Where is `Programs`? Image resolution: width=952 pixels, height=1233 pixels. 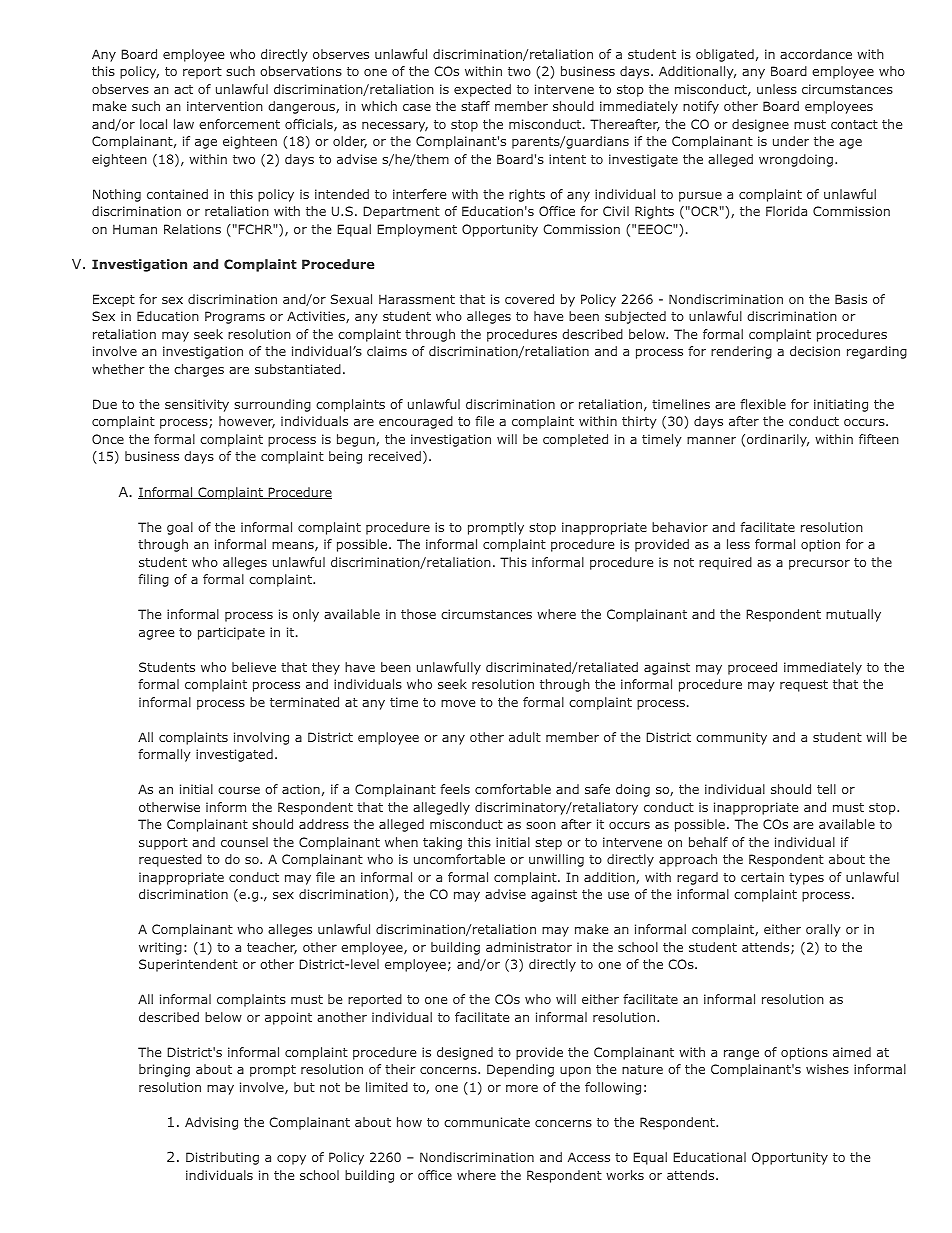
Programs is located at coordinates (235, 317).
